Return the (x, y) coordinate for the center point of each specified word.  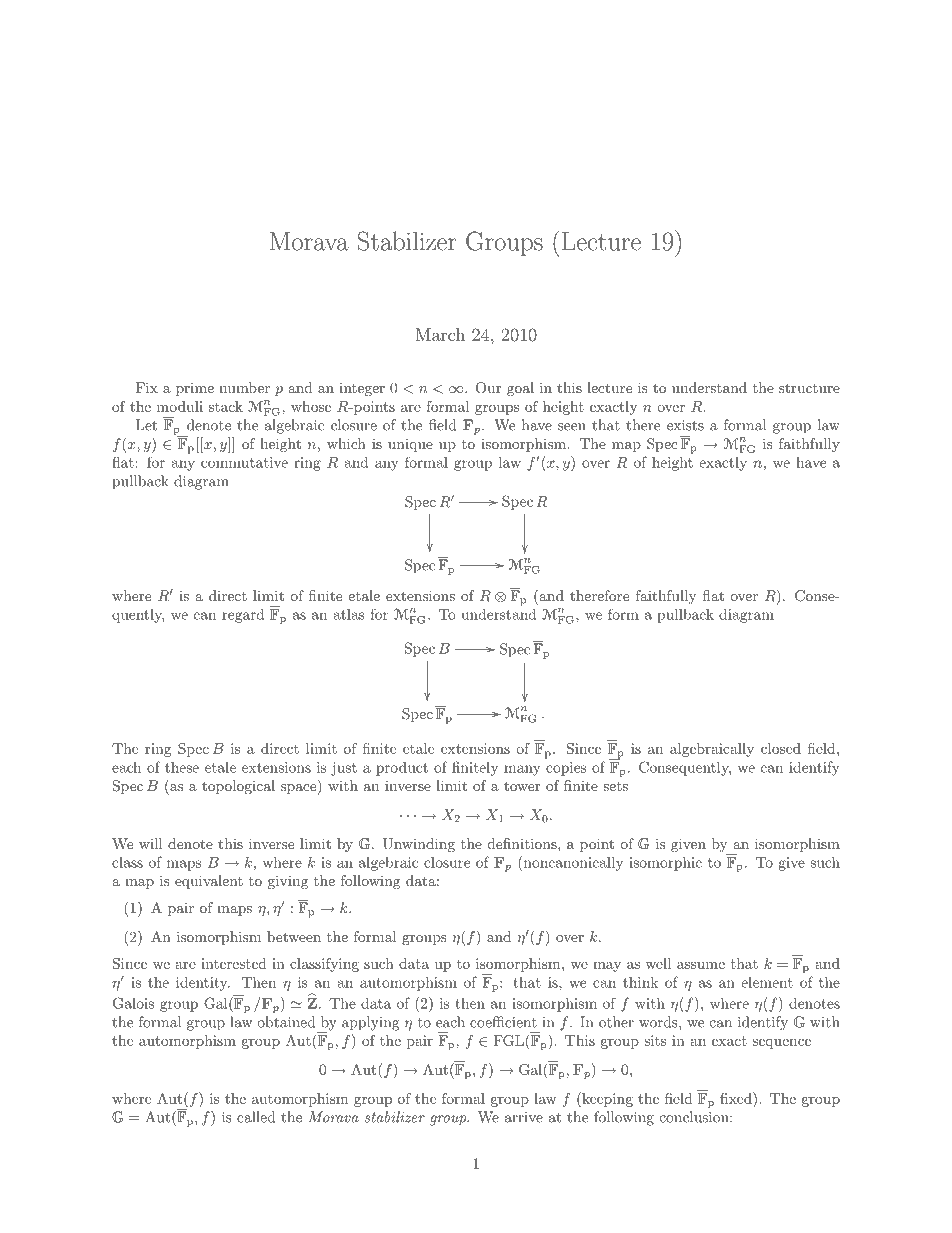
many (522, 770)
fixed (737, 1098)
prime (195, 389)
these (182, 767)
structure (809, 388)
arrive (524, 1117)
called (256, 1117)
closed (781, 748)
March (440, 334)
